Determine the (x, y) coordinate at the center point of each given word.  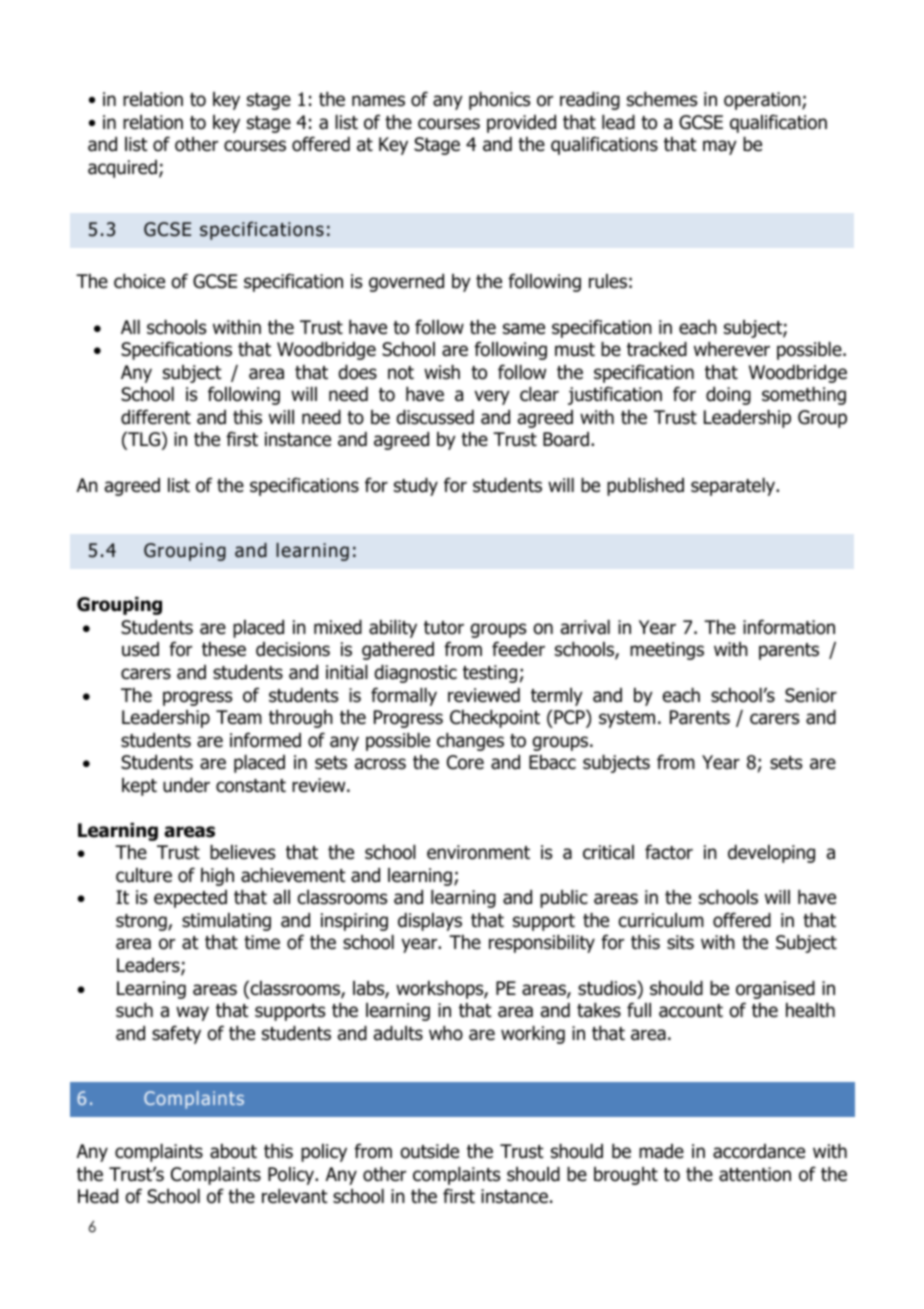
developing (771, 854)
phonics (499, 101)
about (233, 1151)
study (416, 487)
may (720, 147)
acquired (122, 169)
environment (478, 852)
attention (755, 1174)
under (186, 785)
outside (429, 1151)
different (156, 417)
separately (734, 487)
